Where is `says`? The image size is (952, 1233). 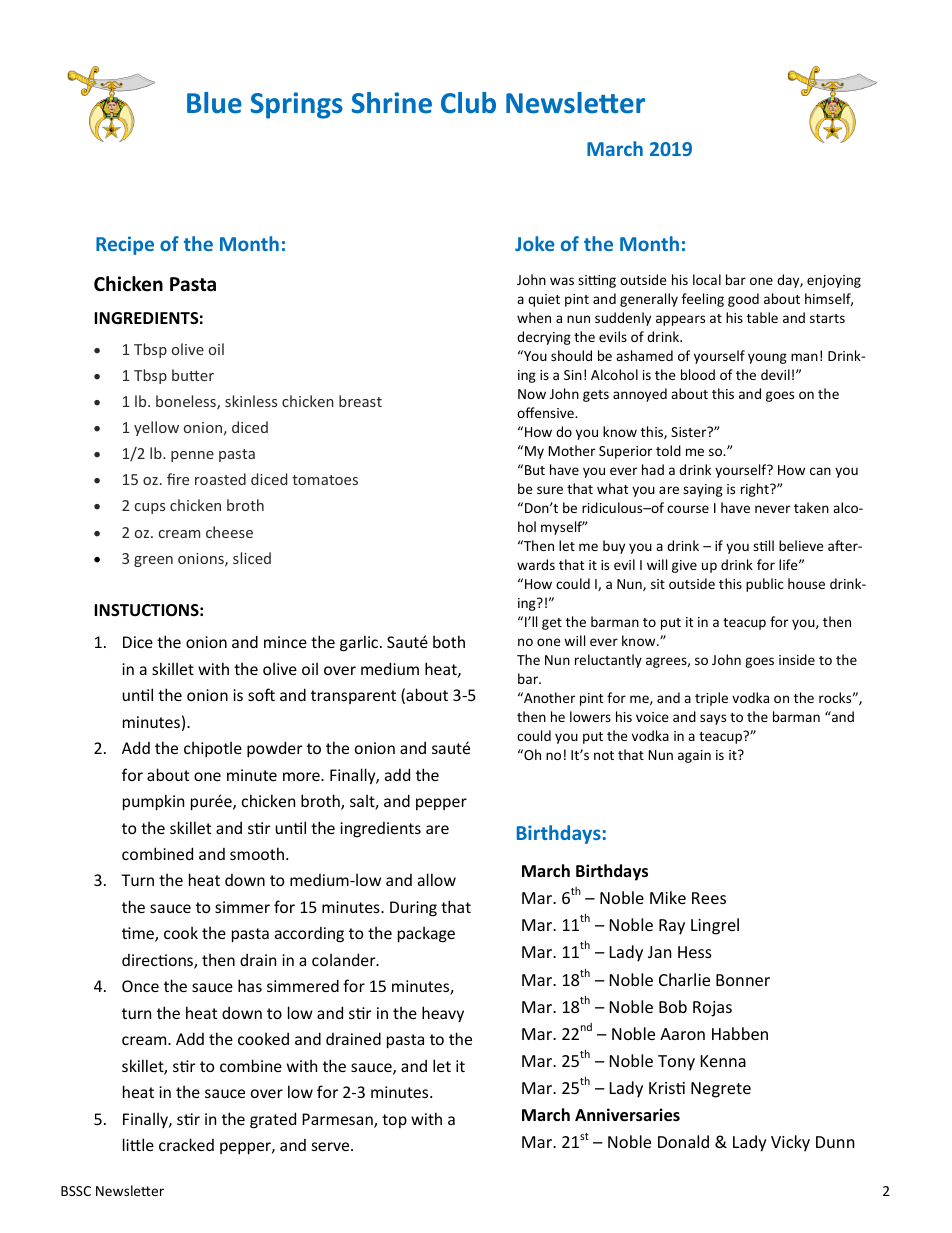
says is located at coordinates (713, 719).
